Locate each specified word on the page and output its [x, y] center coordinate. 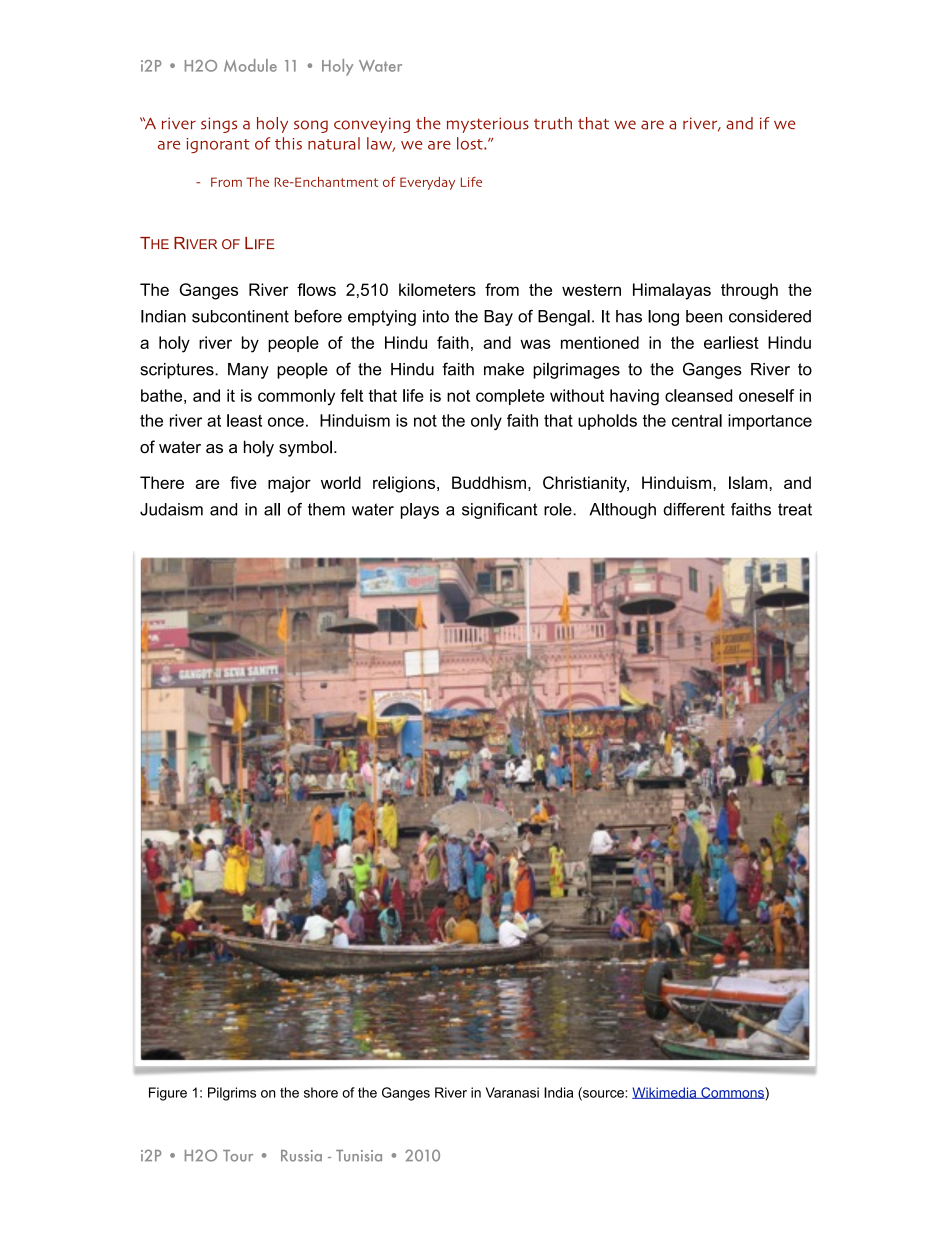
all [272, 509]
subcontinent [240, 316]
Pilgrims [232, 1094]
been [704, 316]
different [694, 509]
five [243, 482]
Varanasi [512, 1092]
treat [795, 509]
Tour [238, 1156]
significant [499, 511]
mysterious [488, 125]
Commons [732, 1093]
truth [553, 123]
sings [219, 125]
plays [420, 511]
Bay [498, 318]
